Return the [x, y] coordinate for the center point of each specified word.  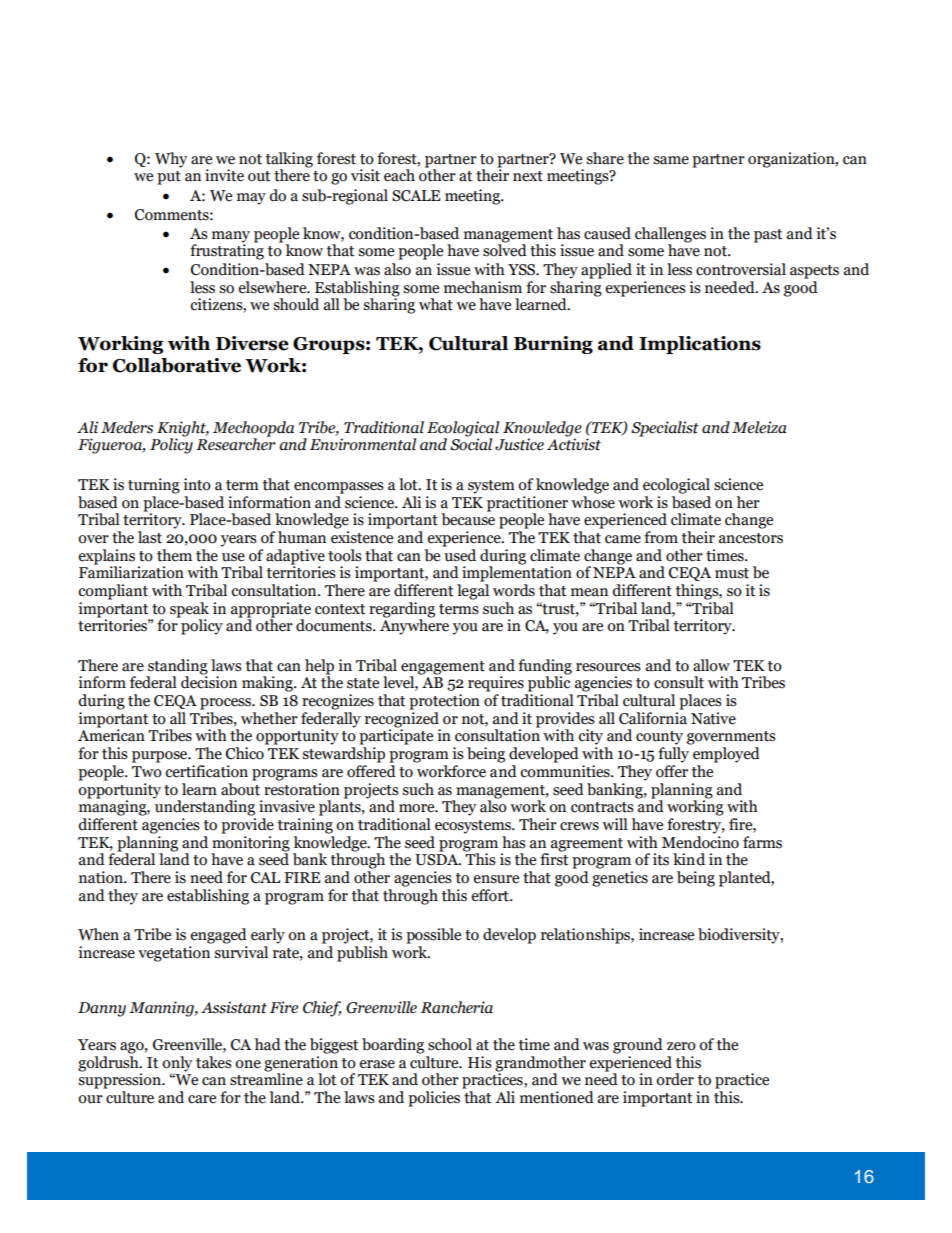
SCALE [416, 196]
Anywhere [414, 626]
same [671, 160]
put [169, 178]
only [177, 1064]
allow [711, 665]
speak [189, 610]
